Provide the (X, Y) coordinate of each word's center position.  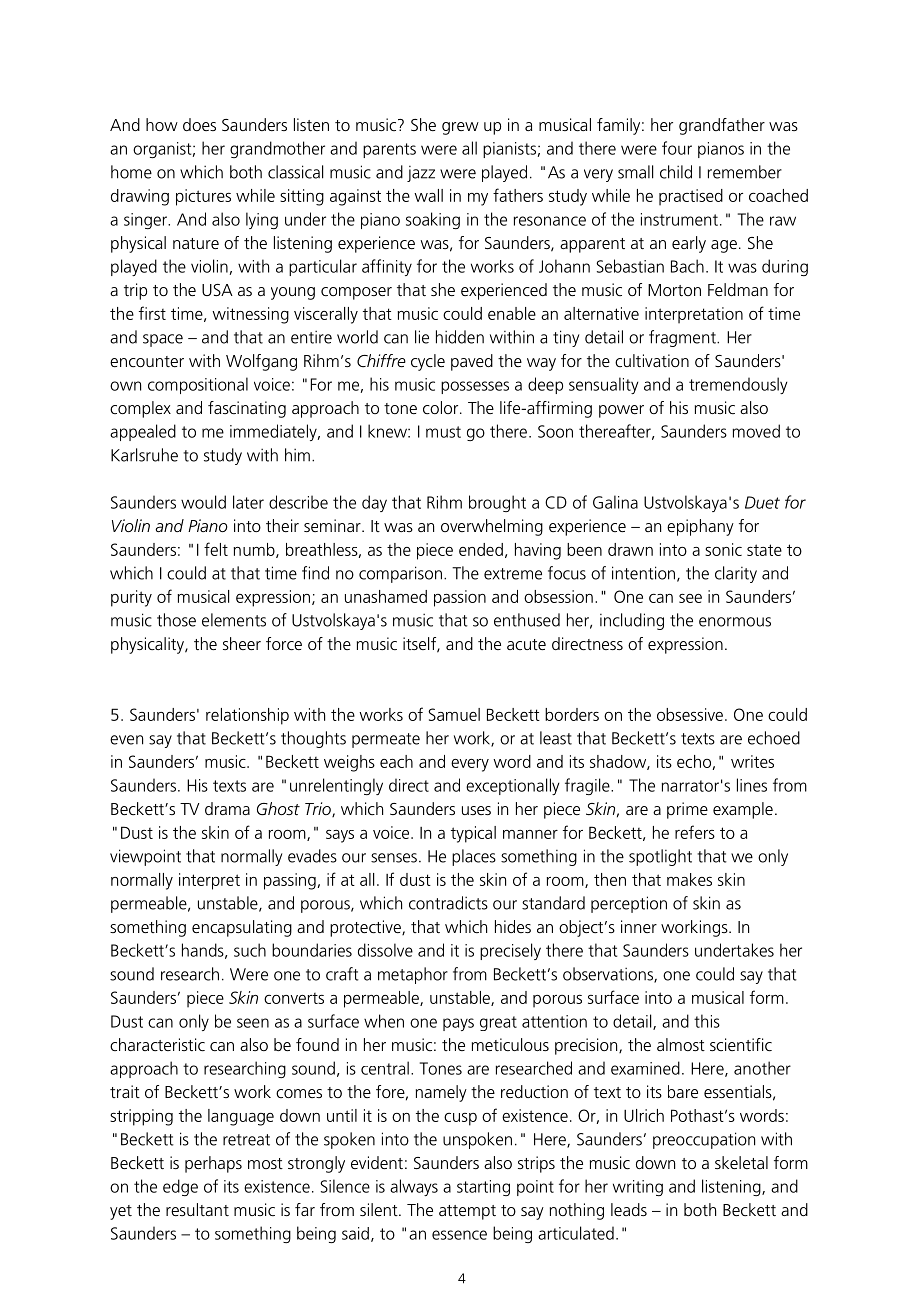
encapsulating (242, 928)
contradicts (448, 903)
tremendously (738, 385)
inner (639, 926)
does (199, 124)
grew (460, 128)
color (442, 407)
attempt (467, 1212)
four (677, 148)
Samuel (454, 714)
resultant (197, 1209)
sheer (242, 643)
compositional (198, 385)
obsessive (690, 714)
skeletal (741, 1162)
